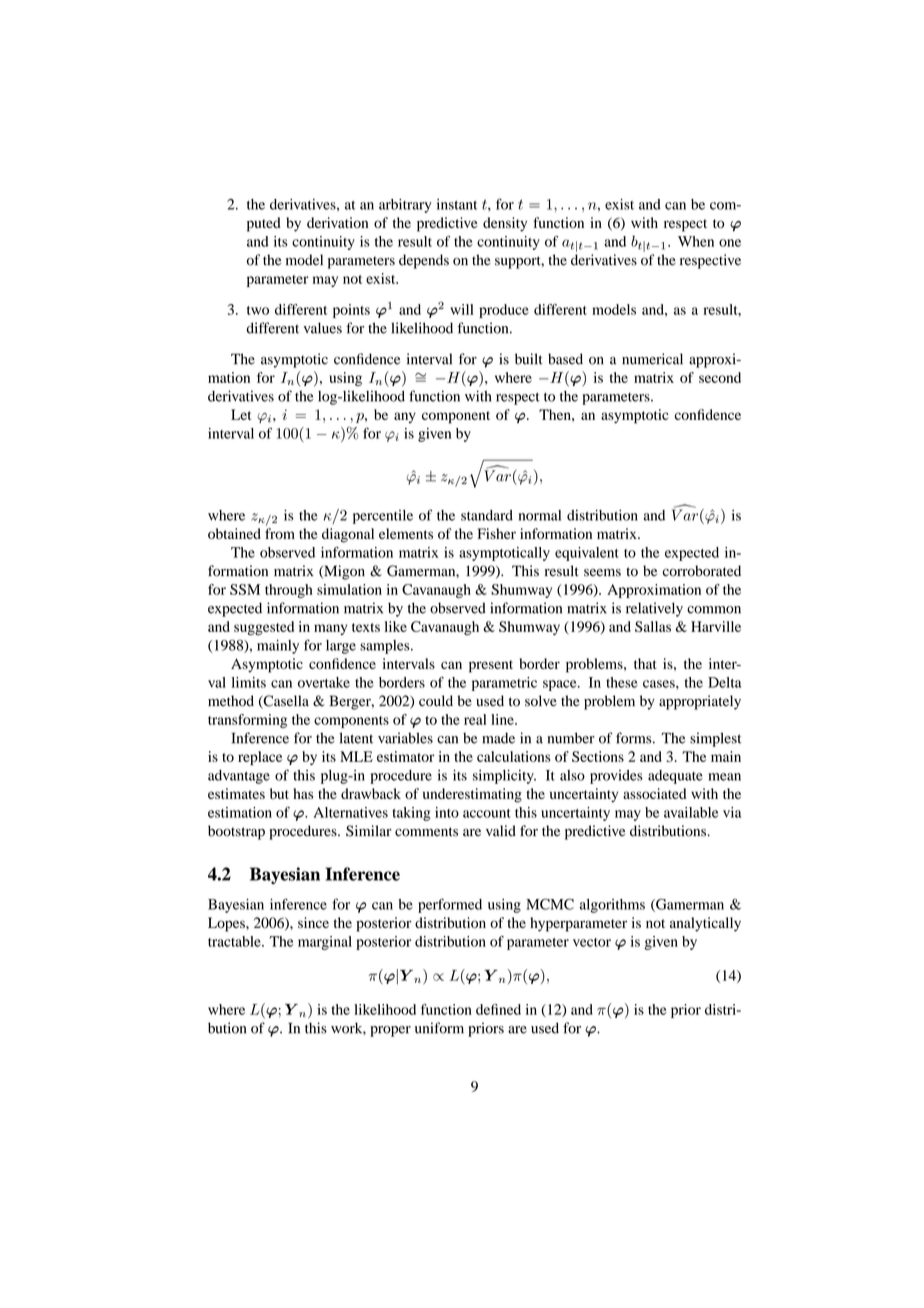 The image size is (924, 1308). Describe the element at coordinates (487, 813) in the screenshot. I see `account` at that location.
